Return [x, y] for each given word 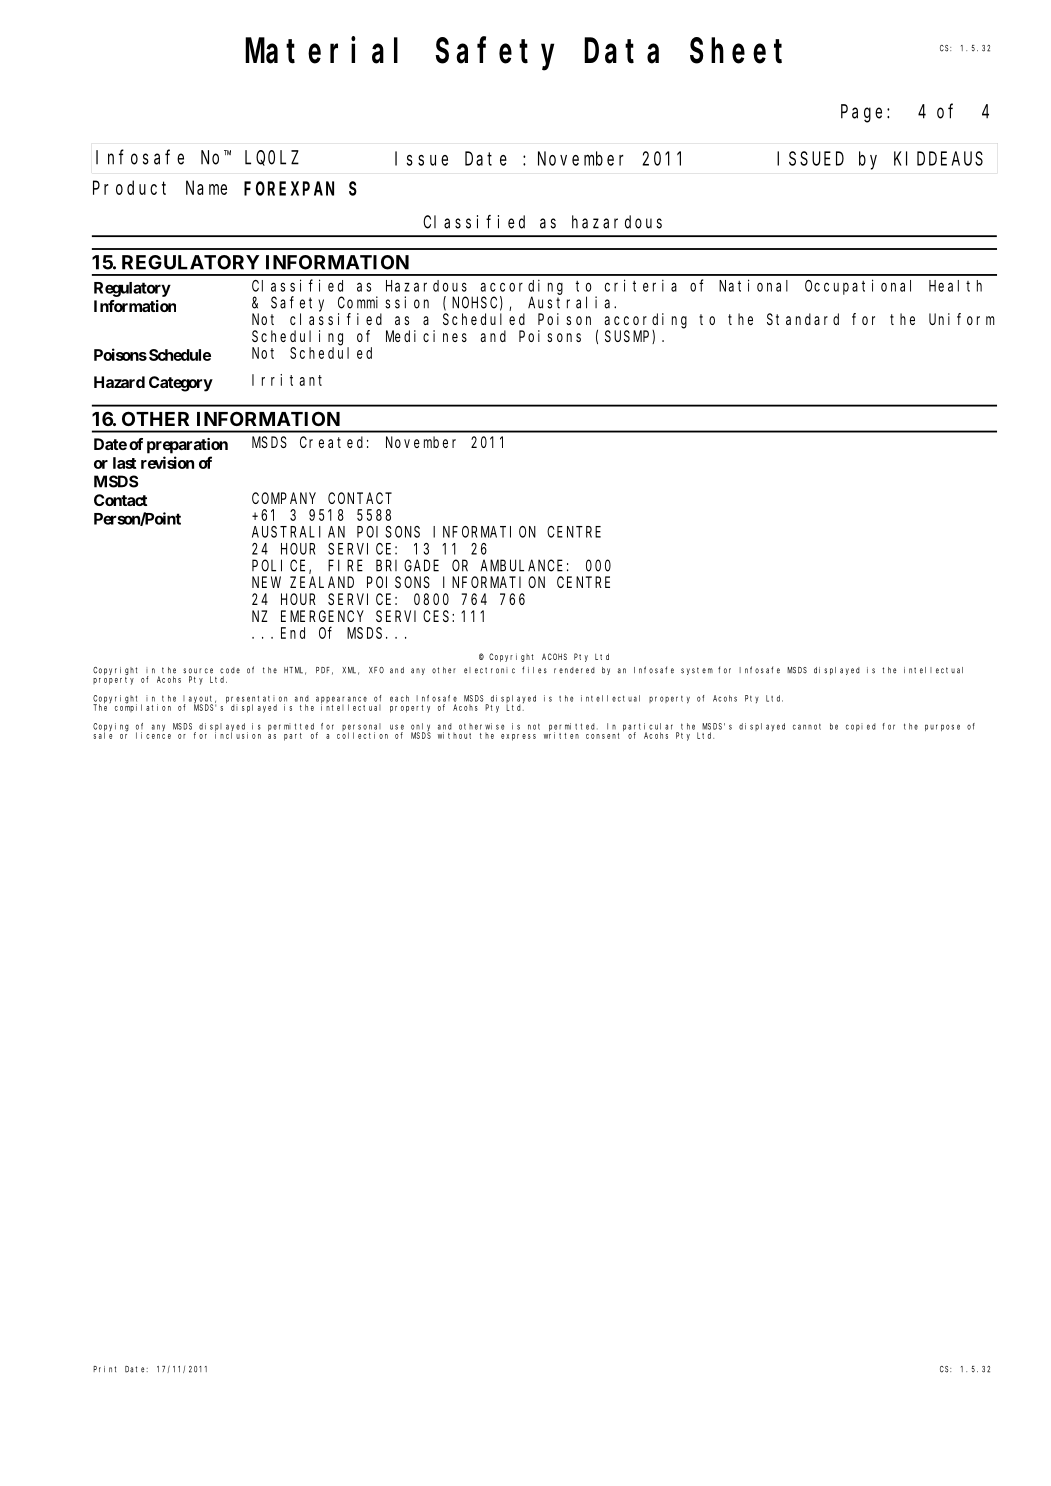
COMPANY [284, 498]
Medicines [426, 336]
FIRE [345, 566]
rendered [574, 670]
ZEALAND [322, 582]
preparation [187, 446]
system [697, 671]
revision [167, 462]
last [124, 463]
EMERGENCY [322, 616]
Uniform [962, 319]
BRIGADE [407, 566]
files [534, 670]
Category [181, 384]
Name [206, 188]
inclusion [238, 735]
